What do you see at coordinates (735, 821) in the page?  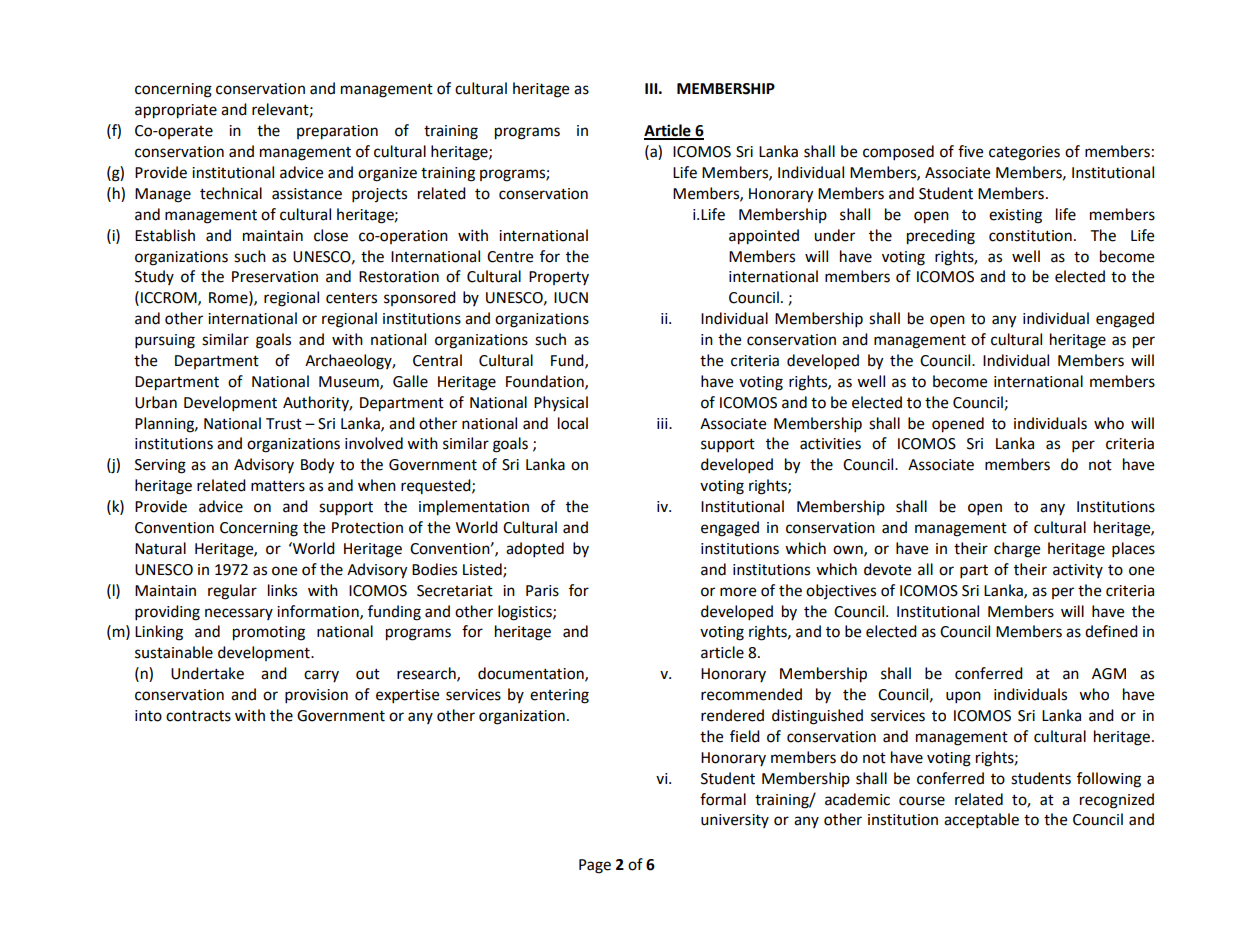 I see `university` at bounding box center [735, 821].
